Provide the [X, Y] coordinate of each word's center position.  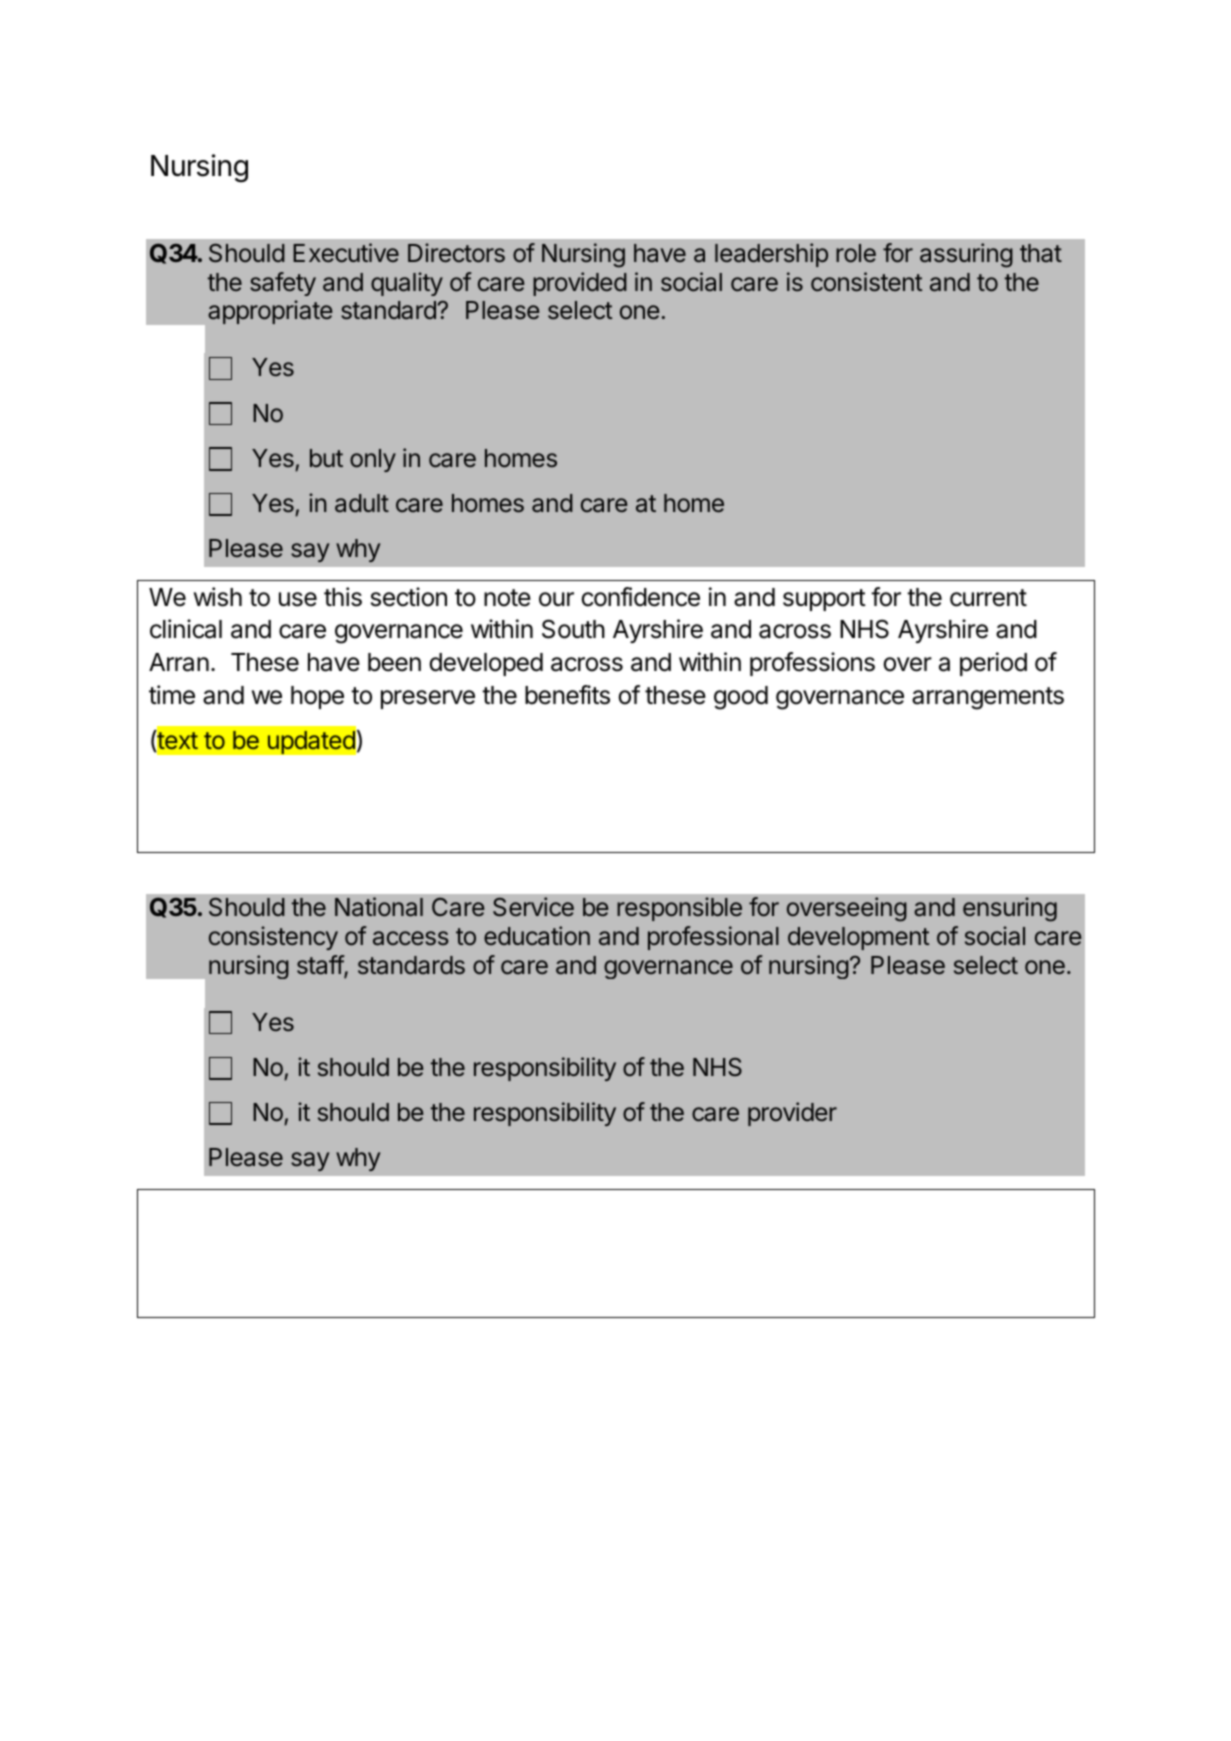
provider [792, 1114]
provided [580, 284]
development [858, 938]
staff [321, 966]
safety [283, 284]
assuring [966, 255]
